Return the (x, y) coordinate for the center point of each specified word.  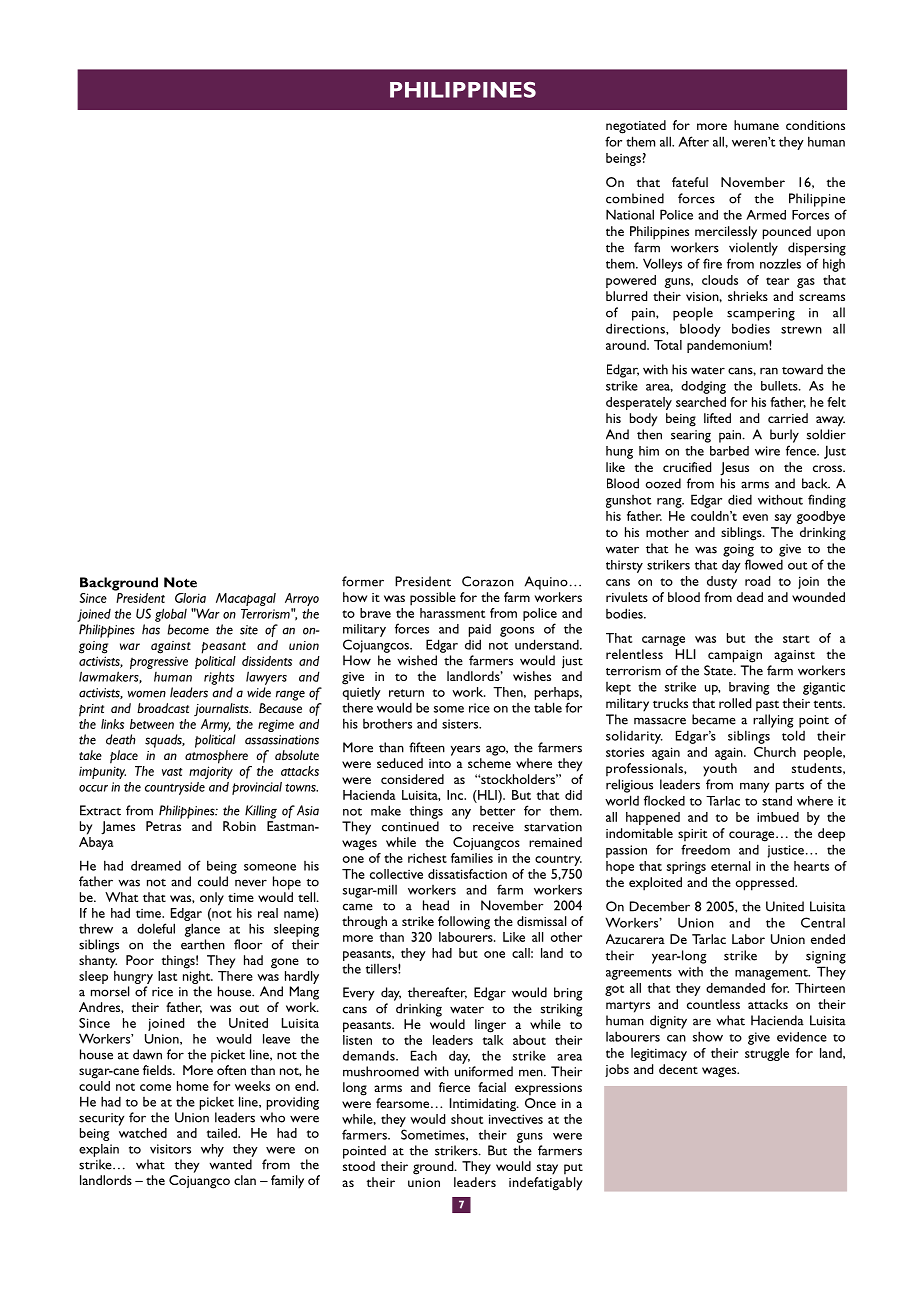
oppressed (766, 884)
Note (180, 582)
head (436, 905)
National (630, 214)
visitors (170, 1149)
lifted (717, 418)
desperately (639, 403)
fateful (690, 182)
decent (678, 1069)
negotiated (636, 127)
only (212, 899)
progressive (159, 663)
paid (480, 630)
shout (467, 1119)
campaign (735, 656)
